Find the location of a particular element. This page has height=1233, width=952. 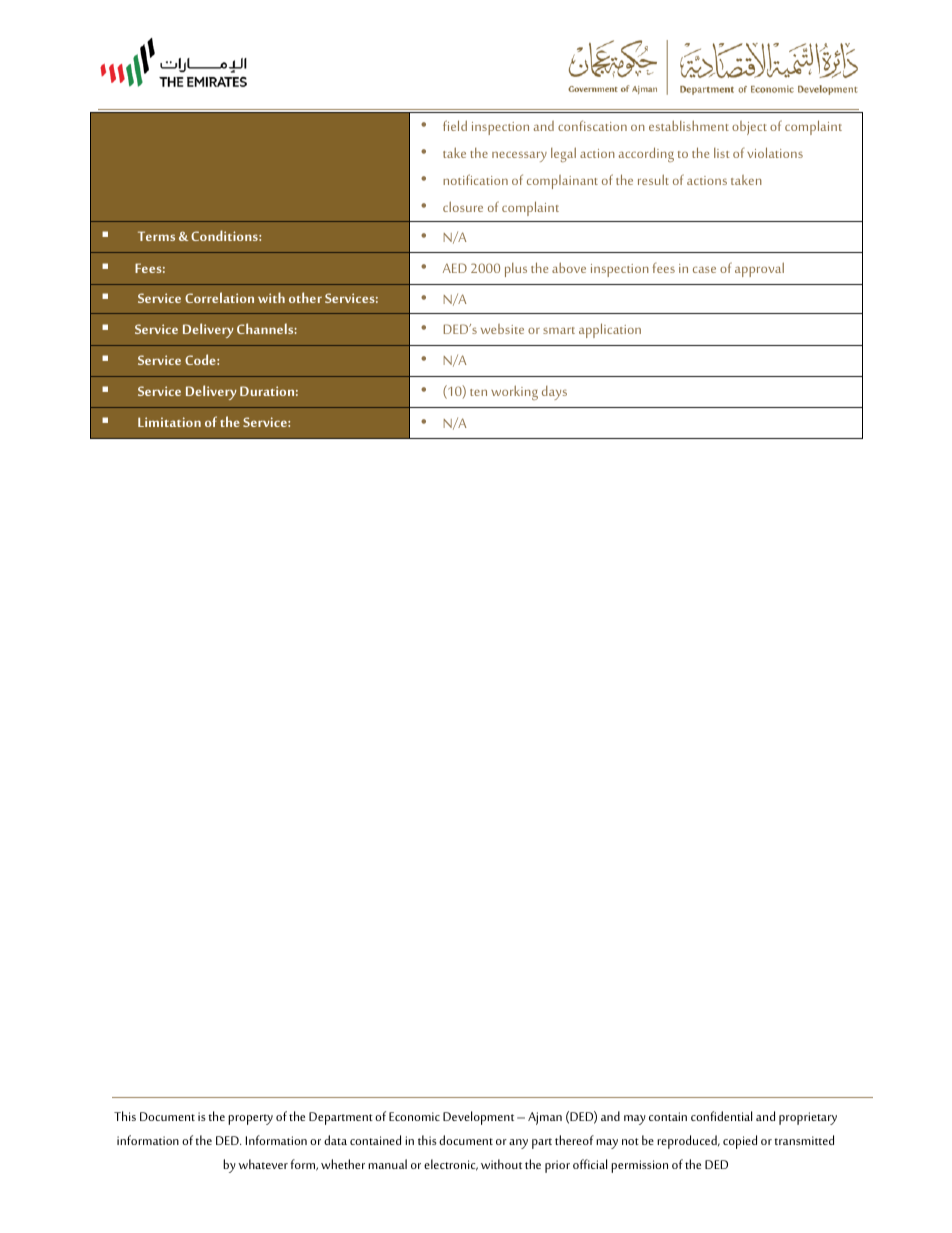

Limitation is located at coordinates (169, 422).
